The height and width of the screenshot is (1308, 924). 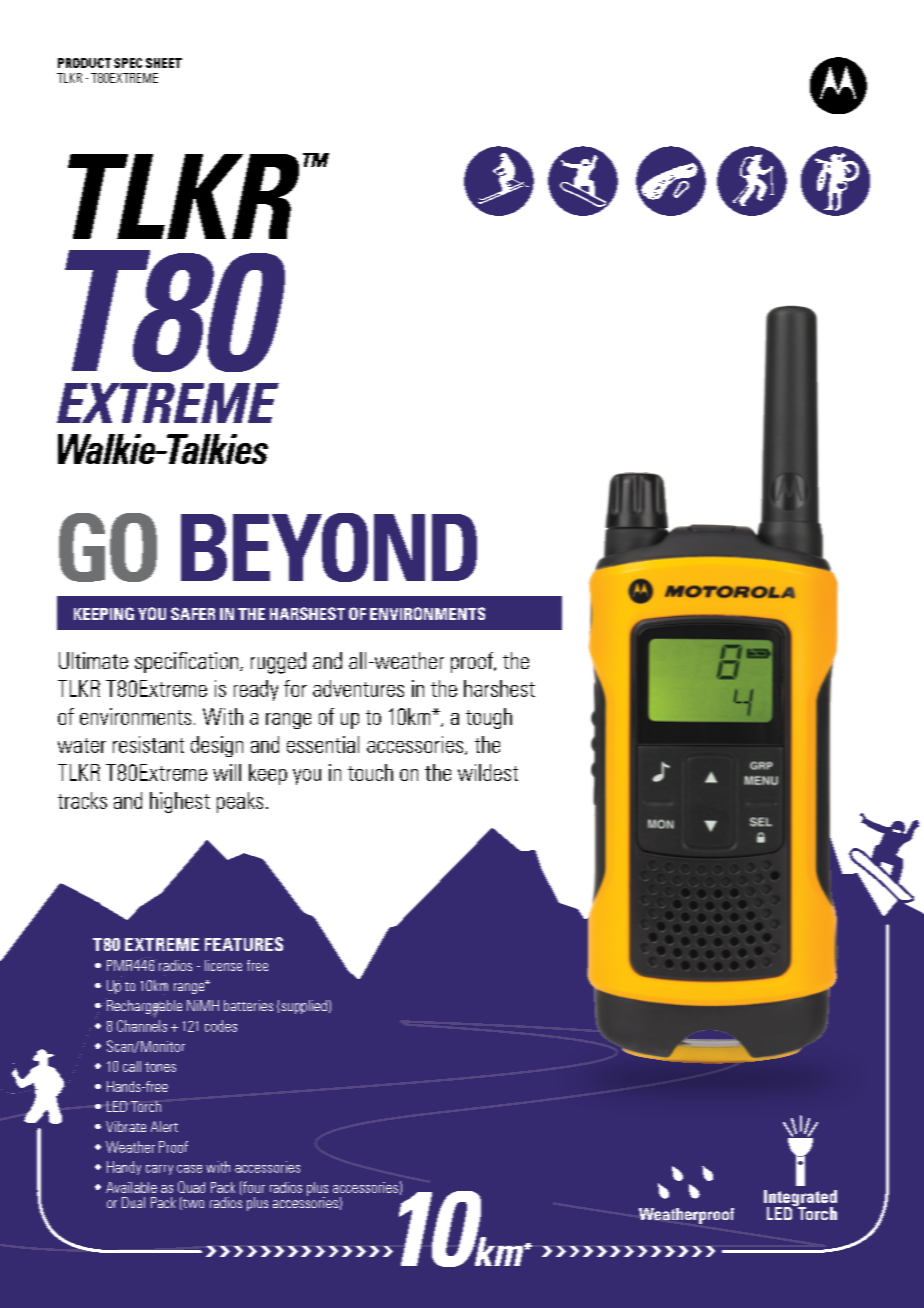 What do you see at coordinates (164, 63) in the screenshot?
I see `SHEET` at bounding box center [164, 63].
